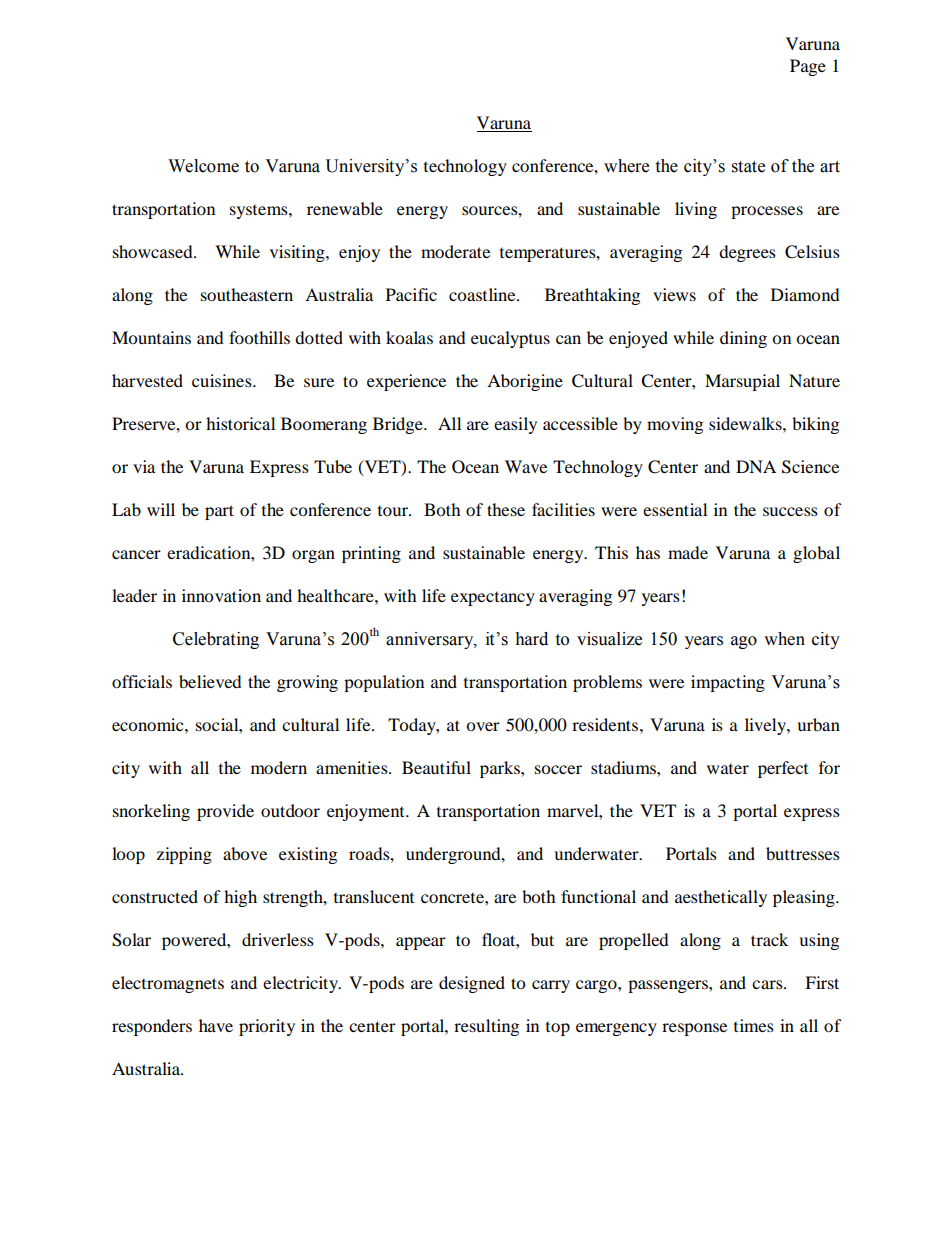 The image size is (952, 1233). What do you see at coordinates (501, 769) in the image?
I see `parks` at bounding box center [501, 769].
